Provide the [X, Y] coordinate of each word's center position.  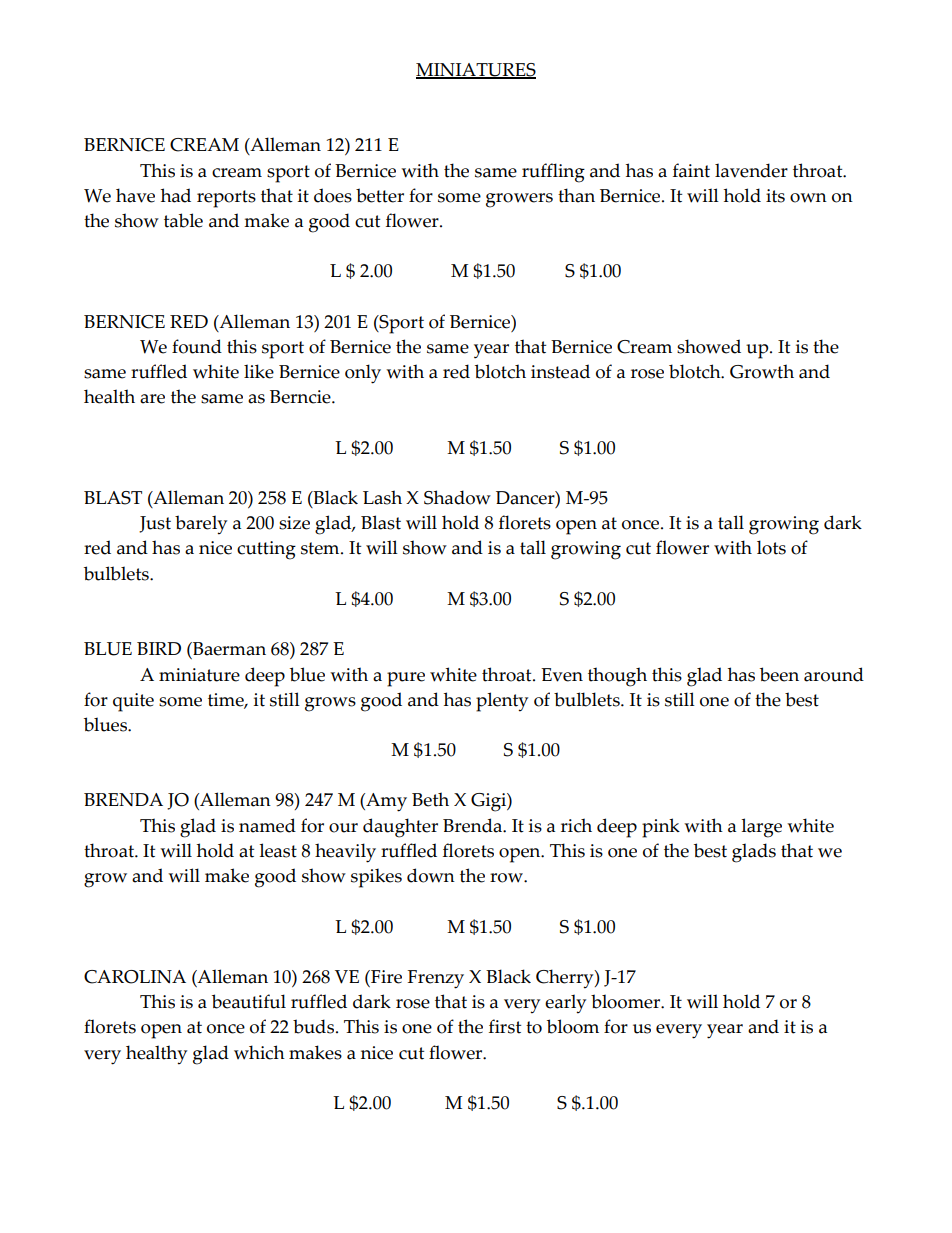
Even [562, 675]
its [775, 196]
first [505, 1026]
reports [226, 199]
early [565, 1004]
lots [771, 547]
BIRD [159, 648]
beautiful [249, 1001]
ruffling [553, 173]
